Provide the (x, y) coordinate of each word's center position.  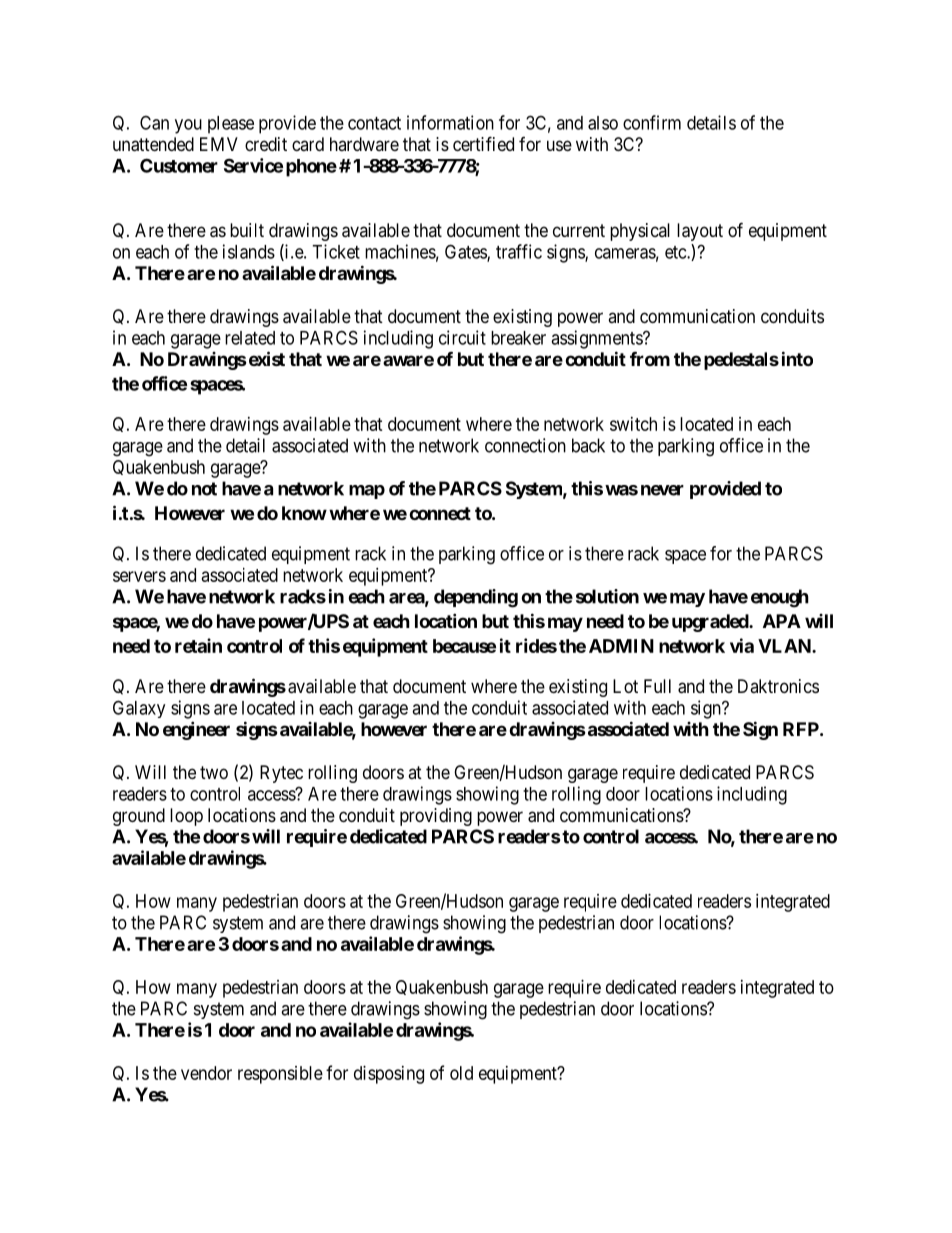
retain (198, 645)
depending (476, 598)
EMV (219, 144)
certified (483, 143)
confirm (652, 122)
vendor (206, 1073)
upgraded (711, 623)
